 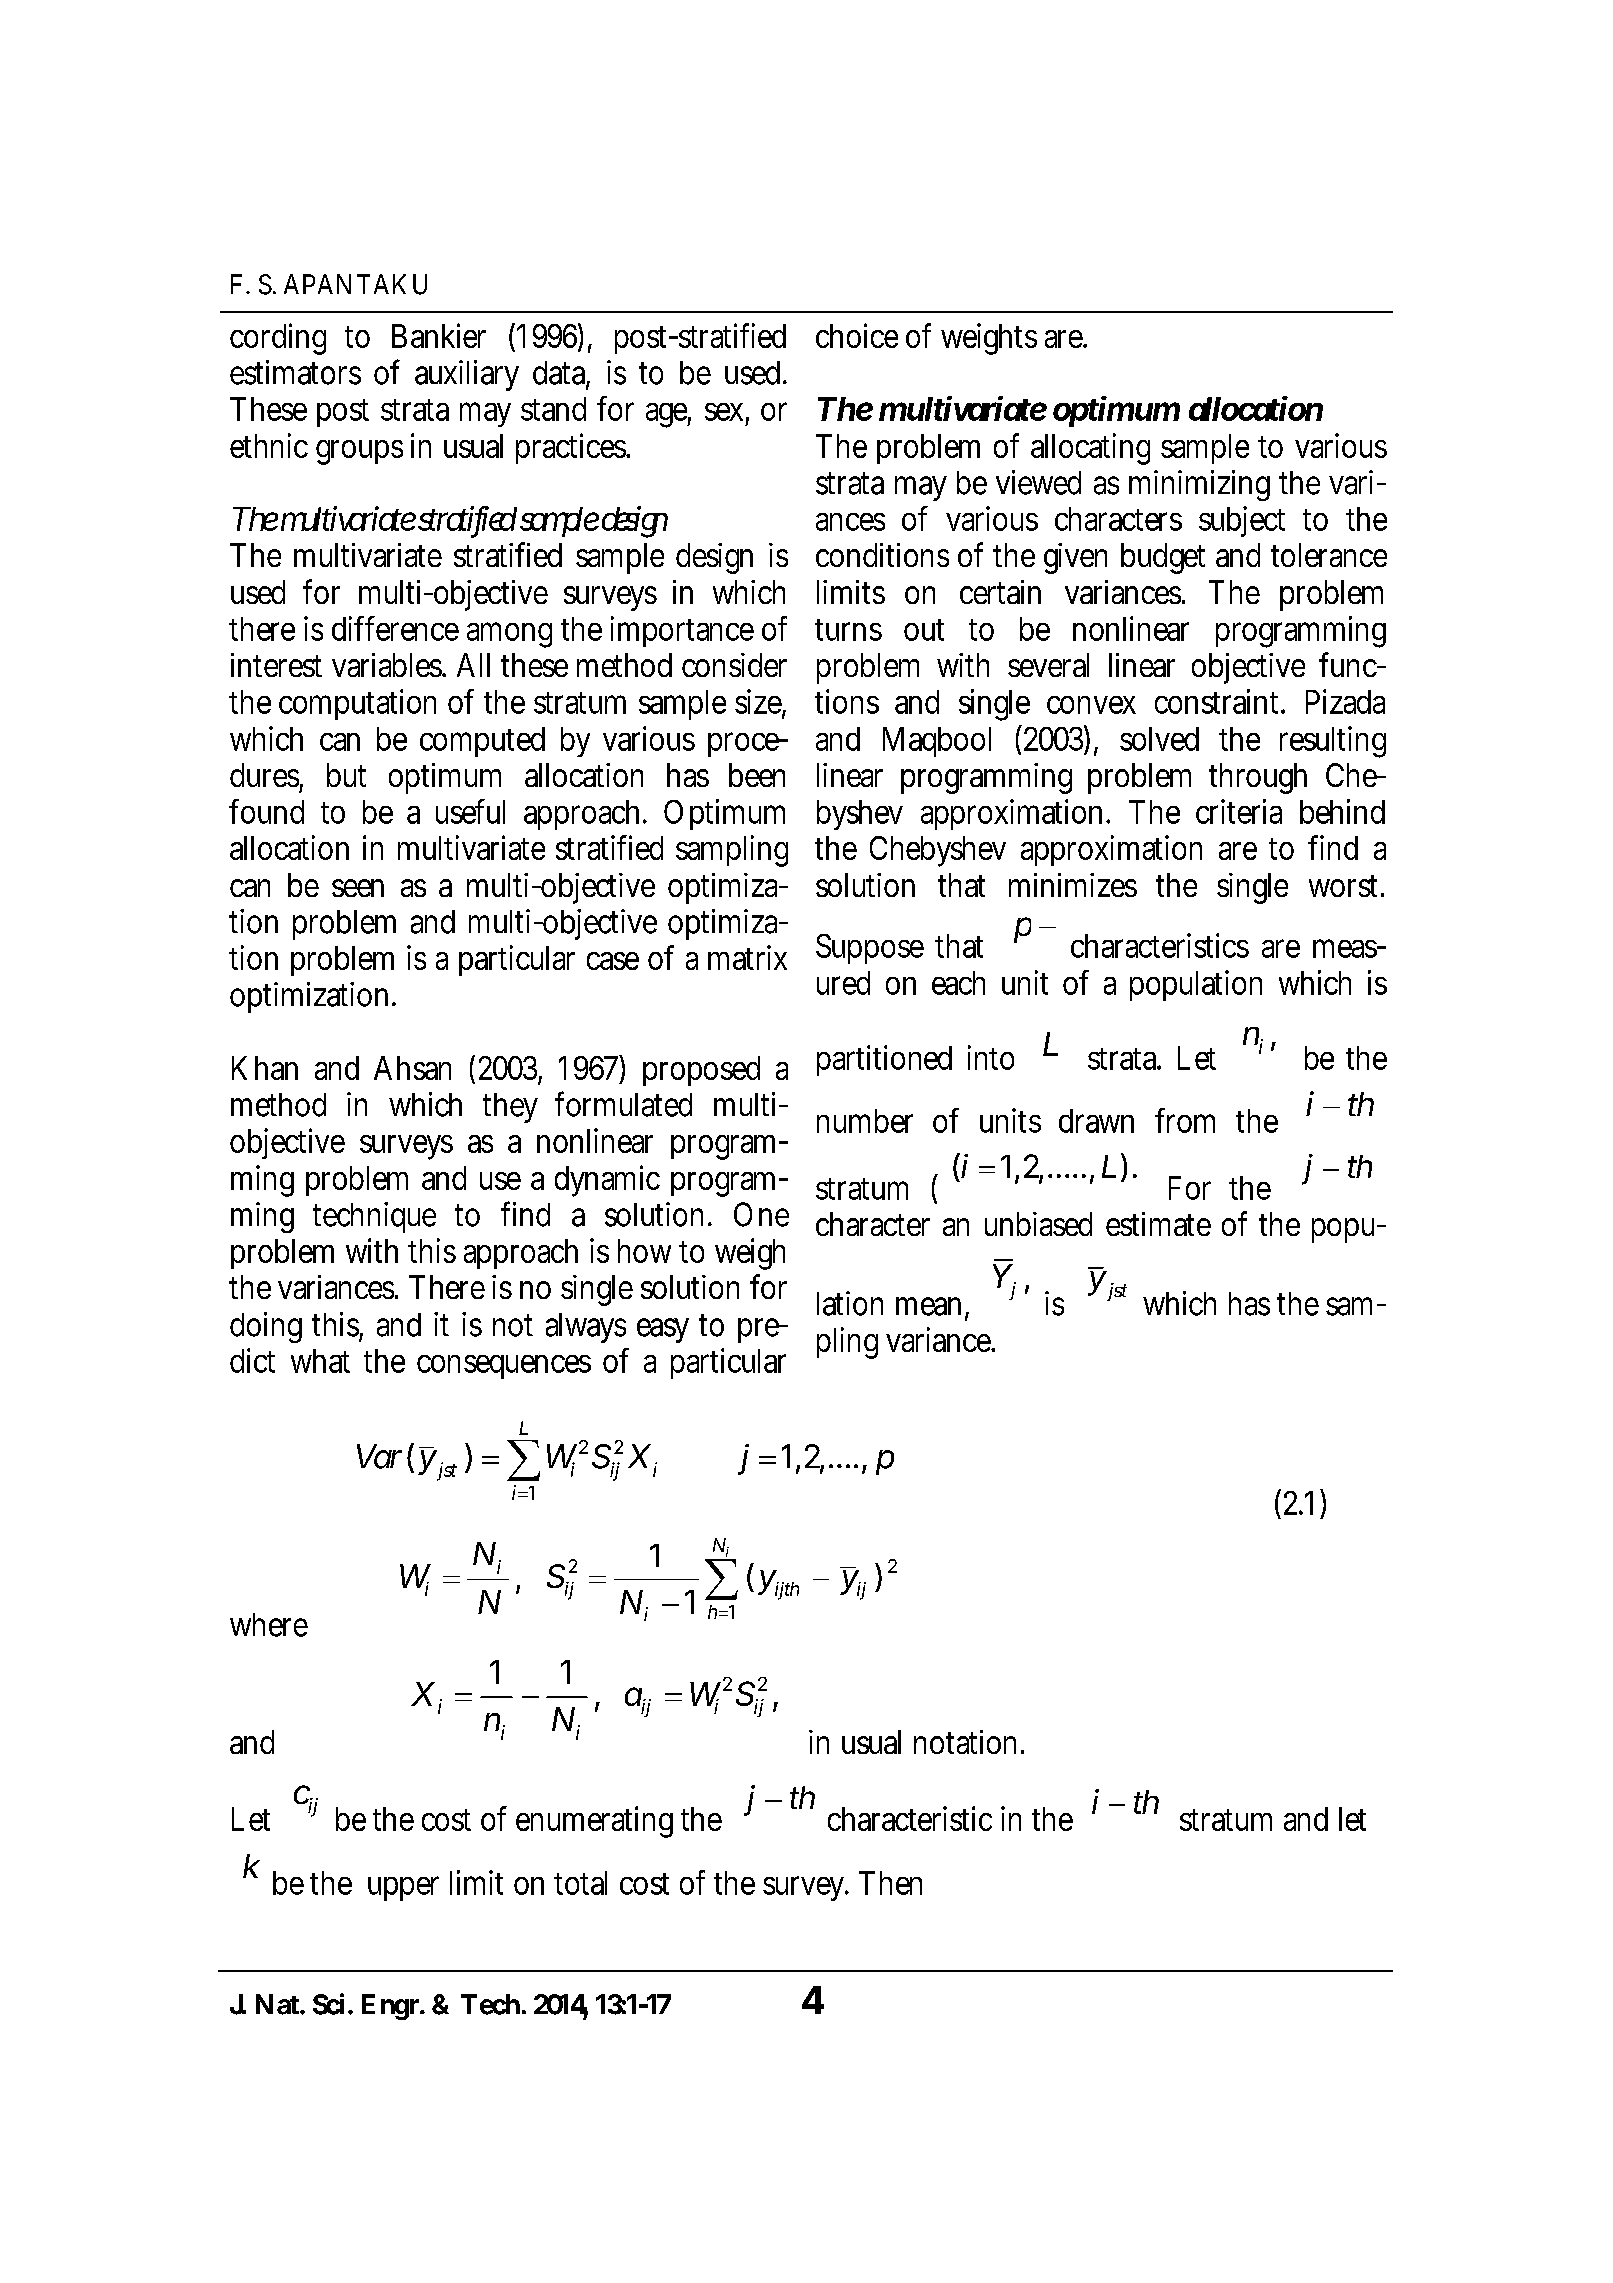 What do you see at coordinates (663, 1330) in the screenshot?
I see `easy` at bounding box center [663, 1330].
